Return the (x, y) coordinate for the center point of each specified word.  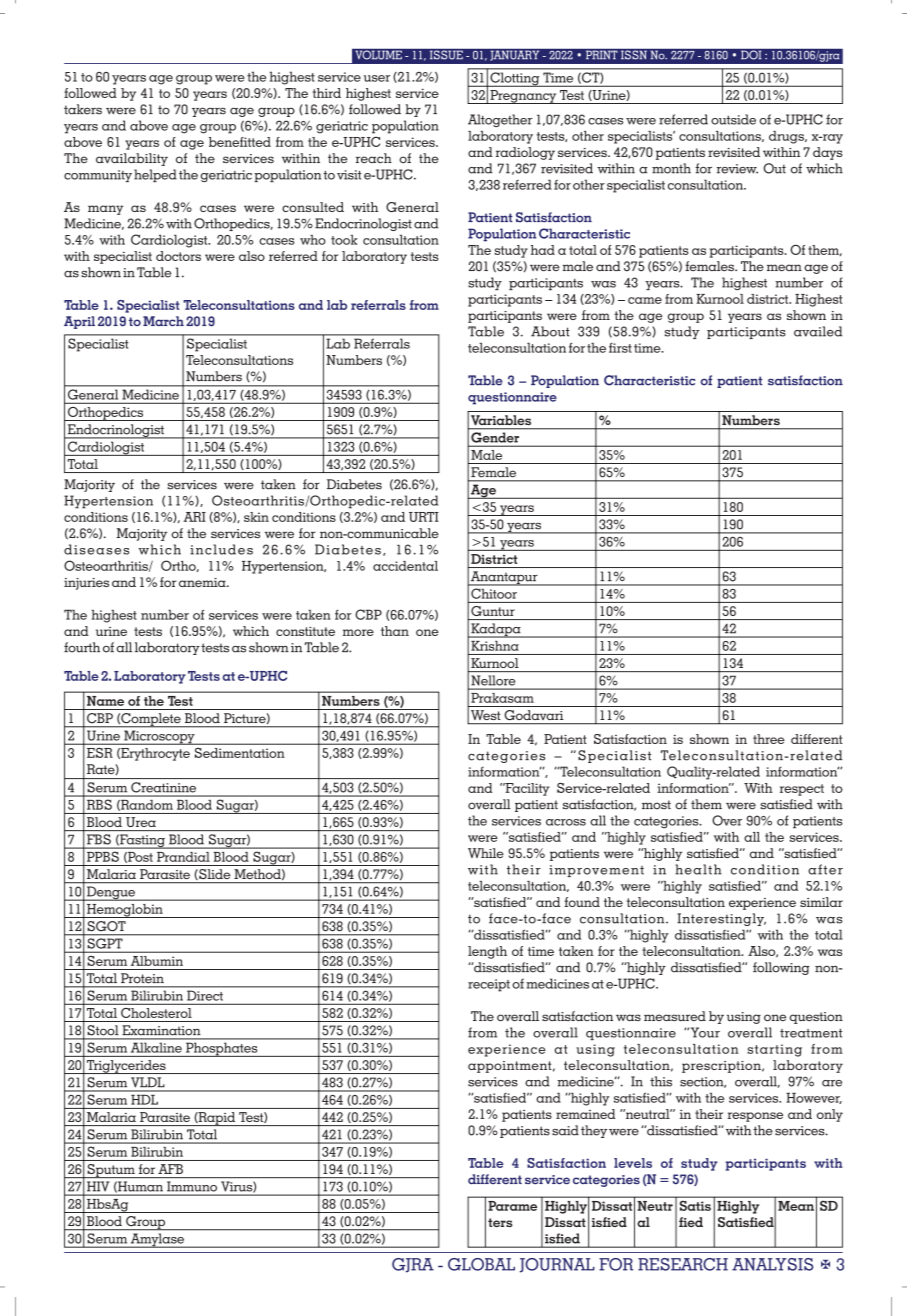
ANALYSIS (772, 1264)
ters (500, 1222)
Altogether (500, 120)
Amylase (157, 1240)
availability (132, 159)
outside (733, 119)
